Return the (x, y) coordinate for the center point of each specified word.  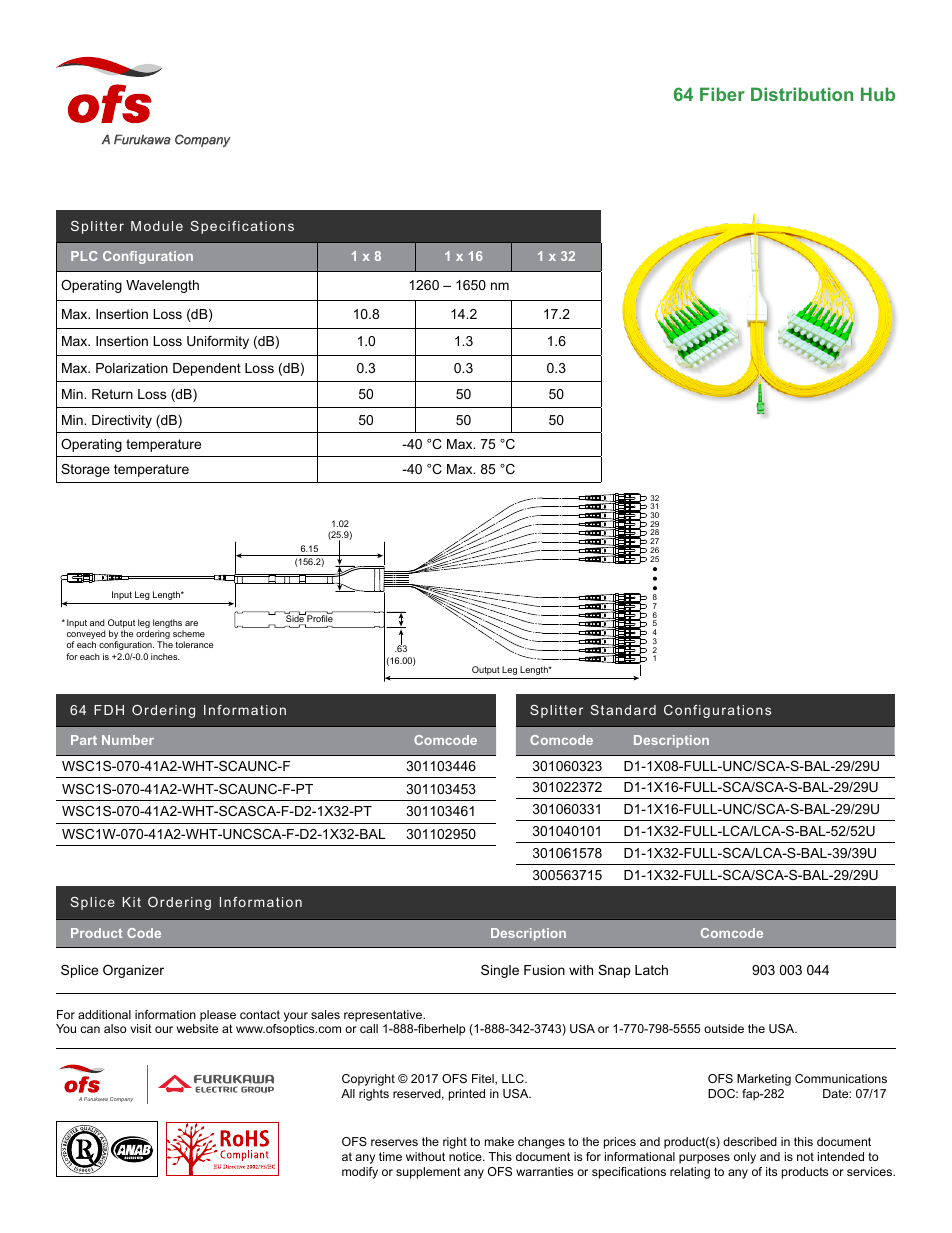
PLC (84, 256)
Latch (651, 970)
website (197, 1028)
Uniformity (218, 342)
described (750, 1141)
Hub (878, 94)
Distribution (802, 94)
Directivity (122, 421)
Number (128, 740)
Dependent (207, 369)
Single (500, 971)
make (499, 1141)
